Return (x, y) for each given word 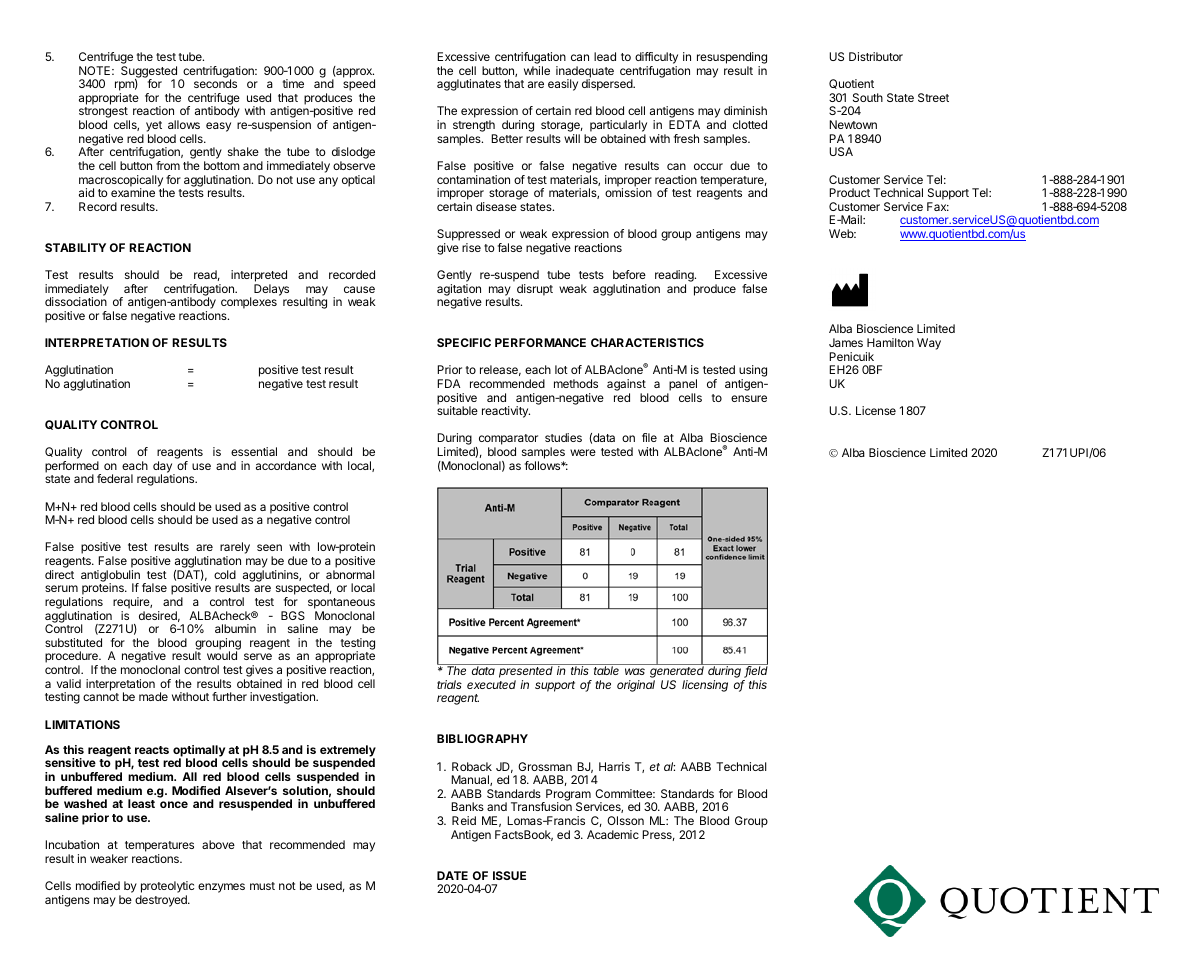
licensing (705, 686)
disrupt (535, 290)
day (163, 468)
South (868, 97)
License (876, 410)
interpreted (259, 276)
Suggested (149, 73)
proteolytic (167, 887)
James (846, 342)
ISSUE (509, 875)
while (537, 70)
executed (491, 684)
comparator (507, 441)
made (153, 696)
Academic (613, 834)
